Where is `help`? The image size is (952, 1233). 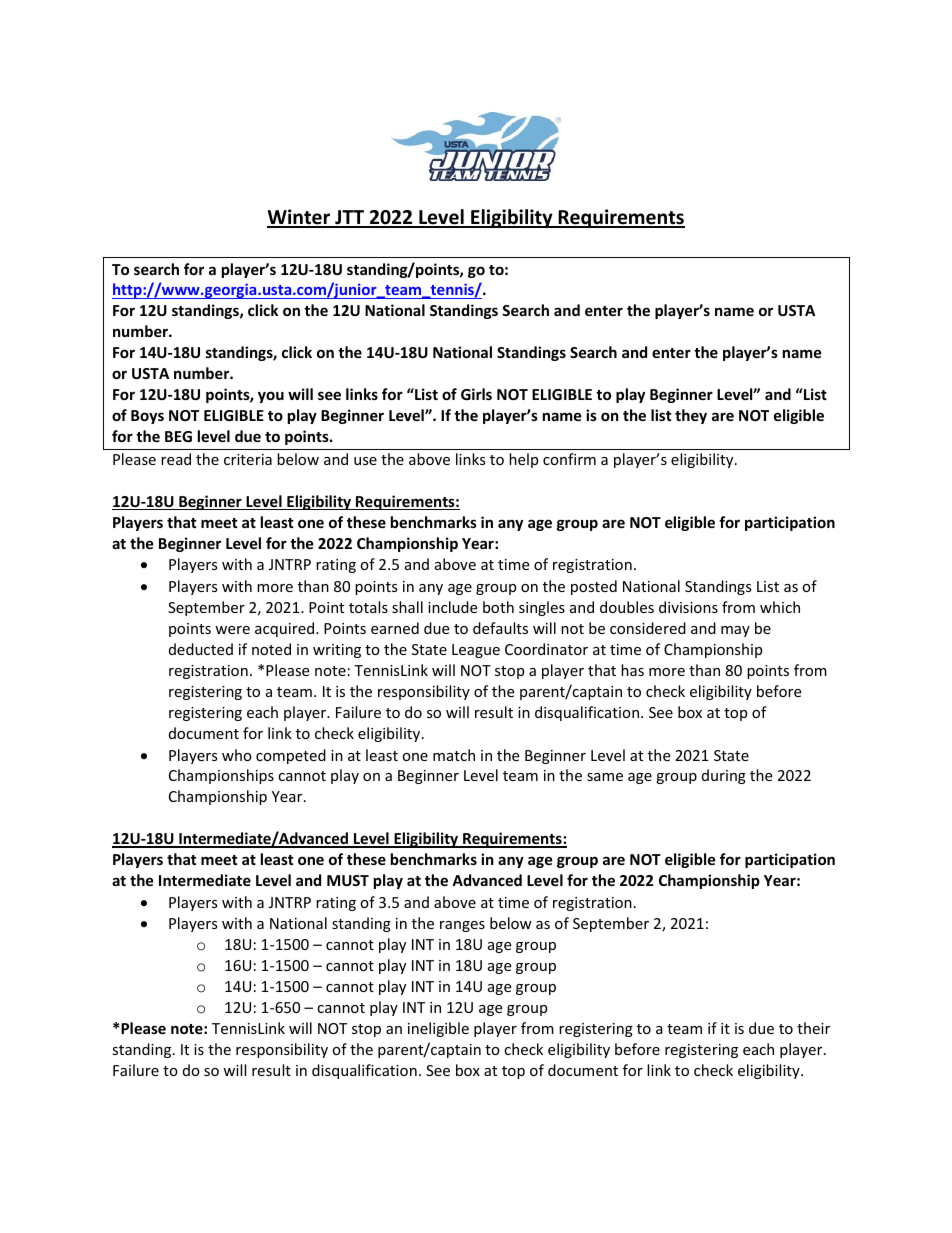
help is located at coordinates (523, 460).
